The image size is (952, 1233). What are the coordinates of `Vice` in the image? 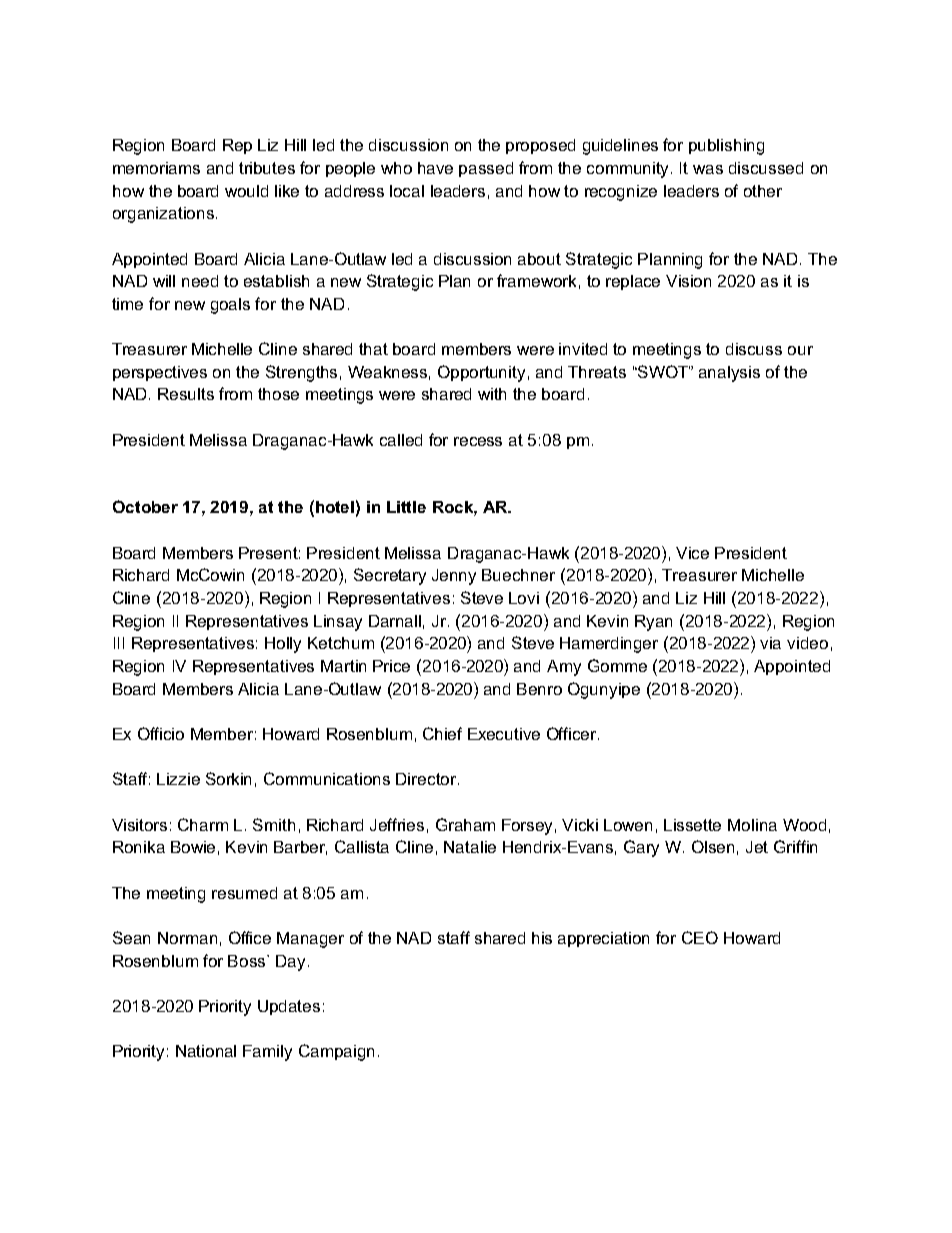 It's located at (692, 553).
